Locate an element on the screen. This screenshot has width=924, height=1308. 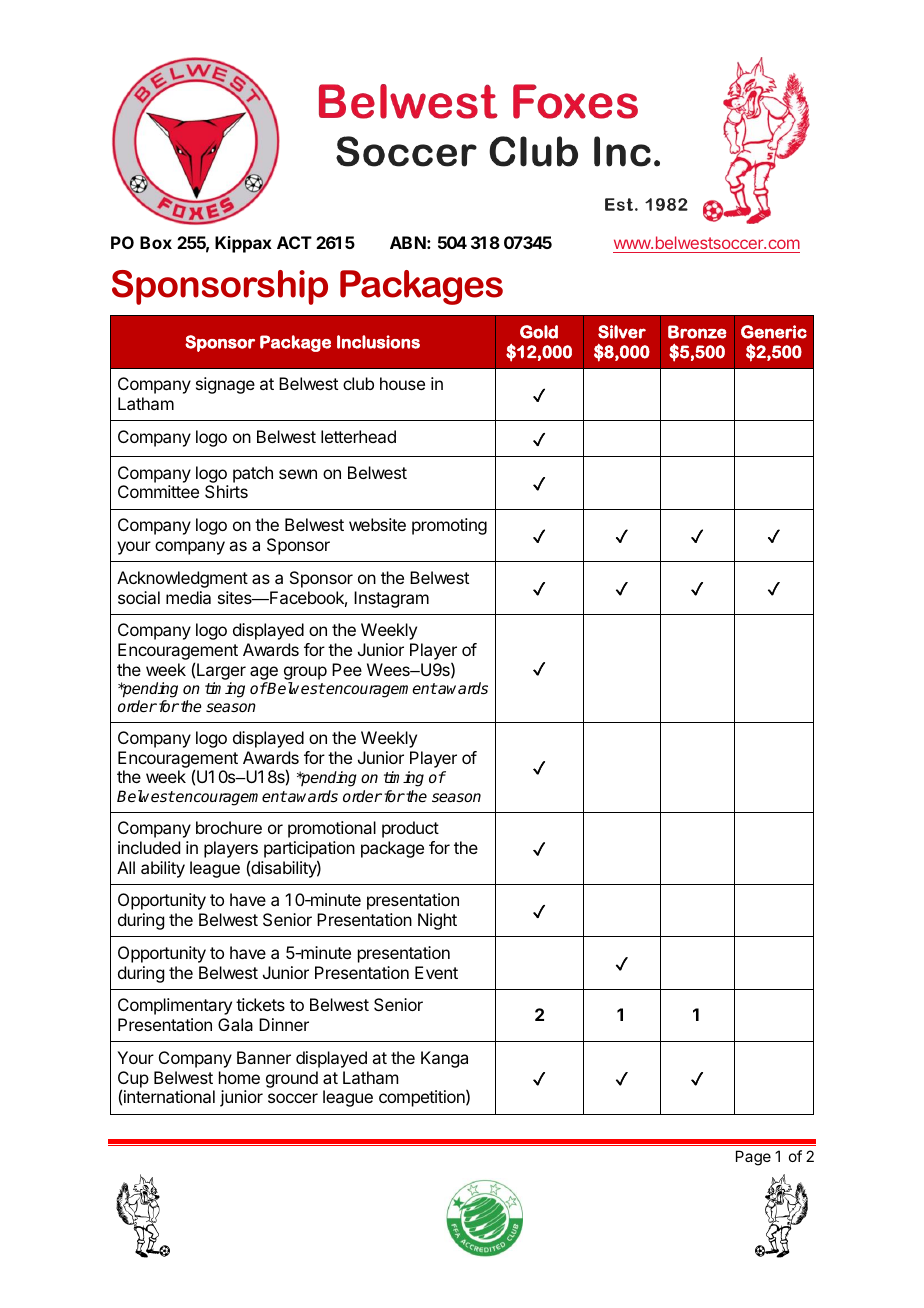
home is located at coordinates (239, 1077).
